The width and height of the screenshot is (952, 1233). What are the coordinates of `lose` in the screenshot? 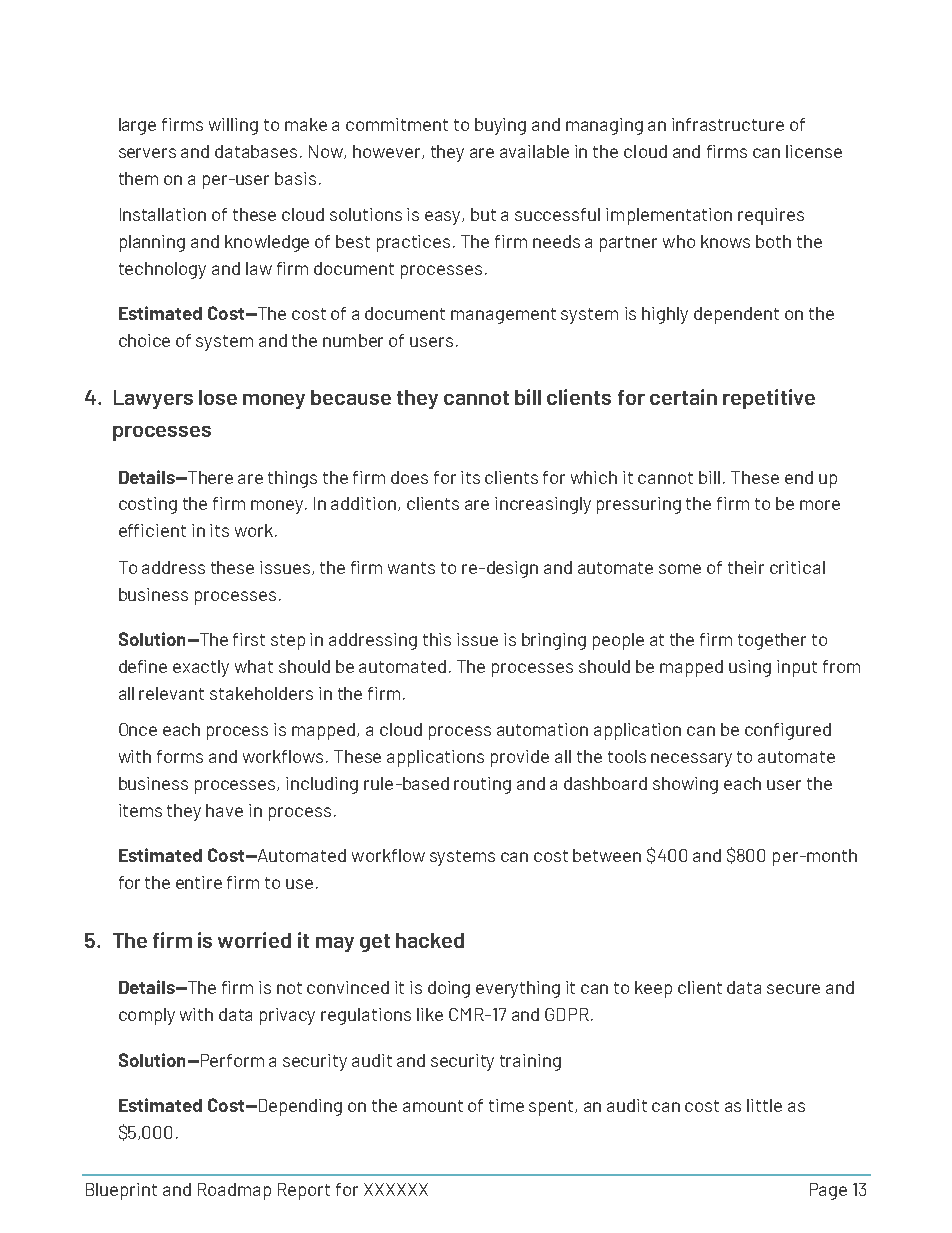 It's located at (218, 397).
